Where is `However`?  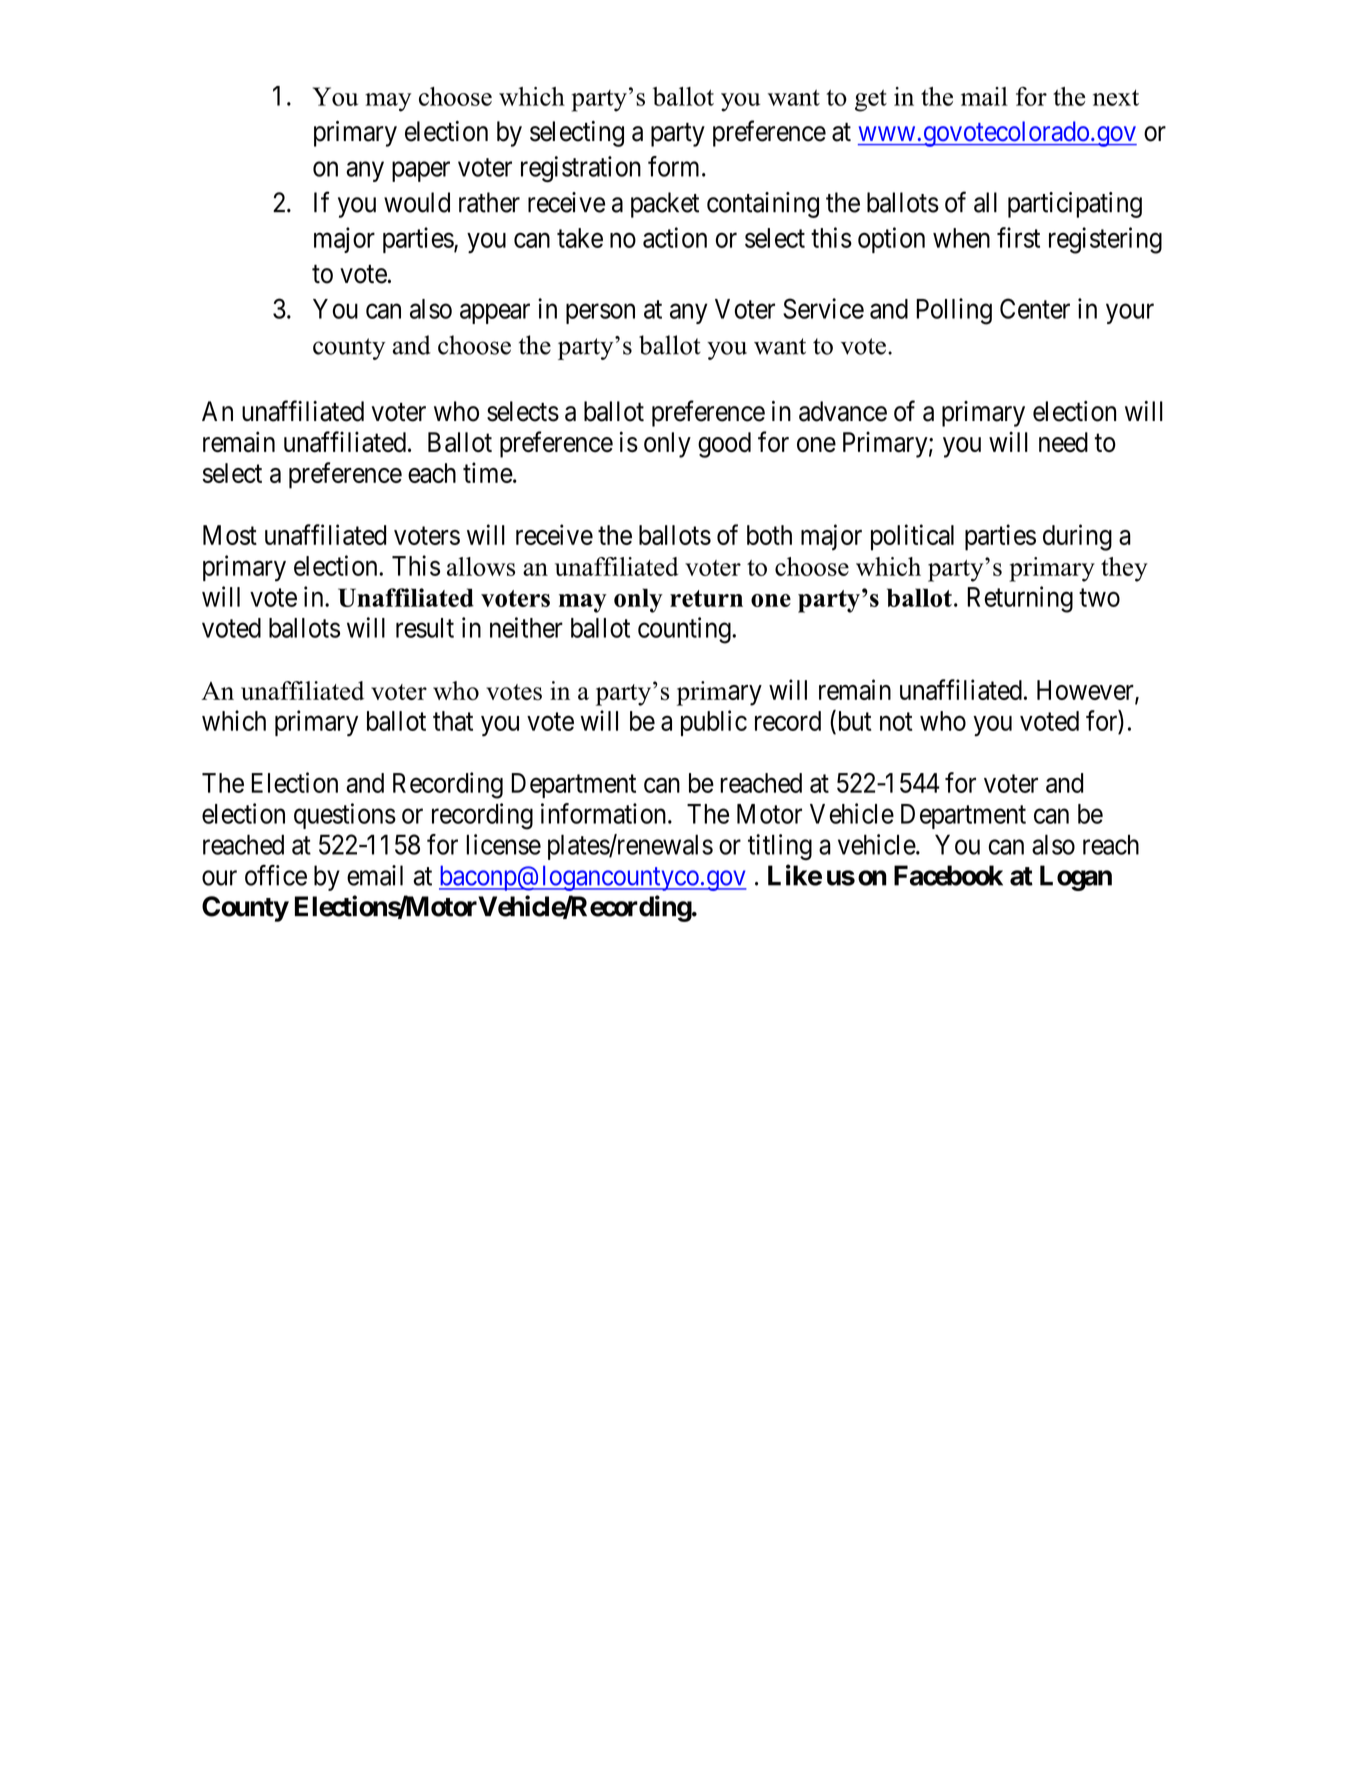 However is located at coordinates (1086, 691).
